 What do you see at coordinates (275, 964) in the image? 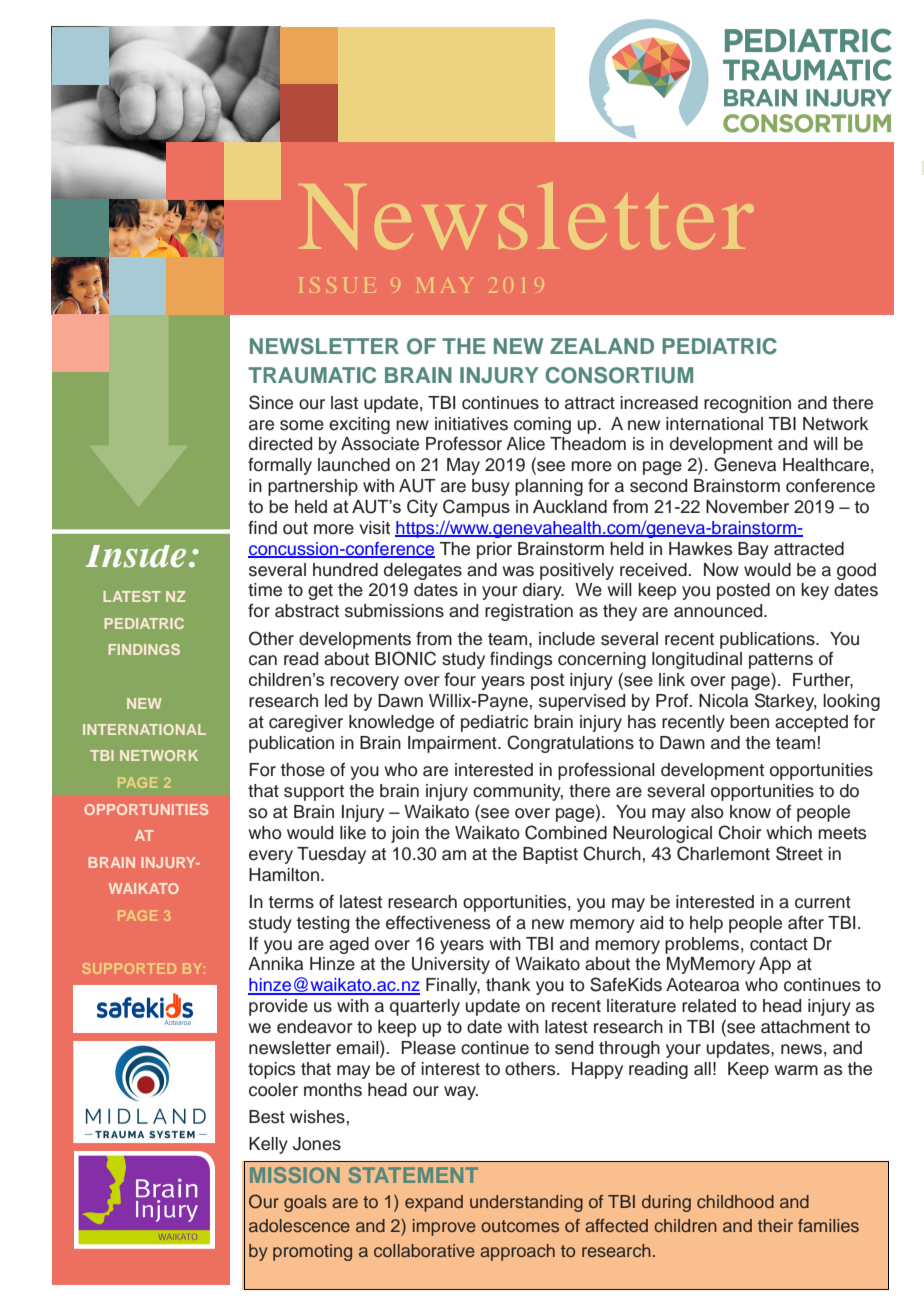
I see `Annika` at bounding box center [275, 964].
